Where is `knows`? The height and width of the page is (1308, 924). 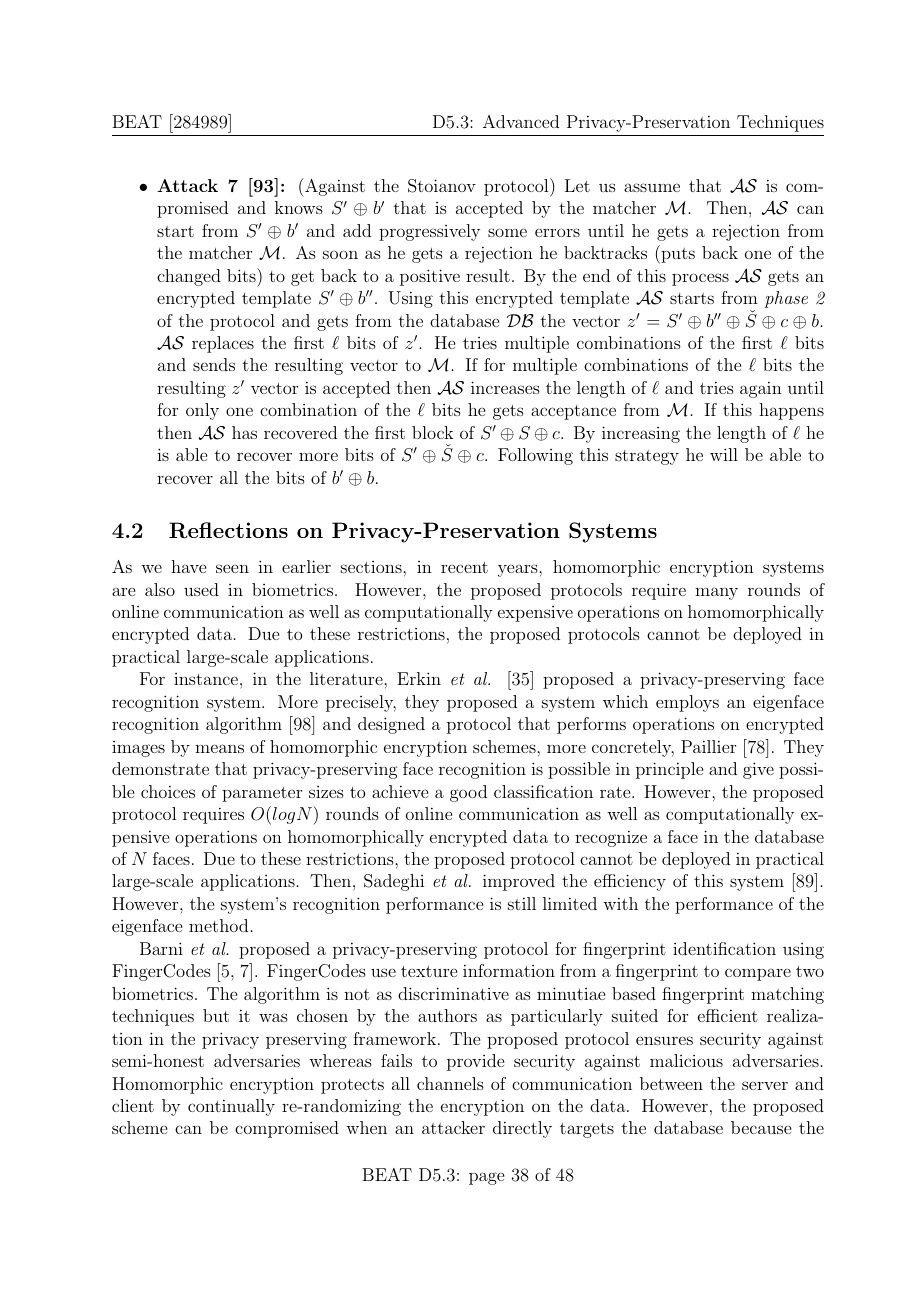 knows is located at coordinates (299, 207).
